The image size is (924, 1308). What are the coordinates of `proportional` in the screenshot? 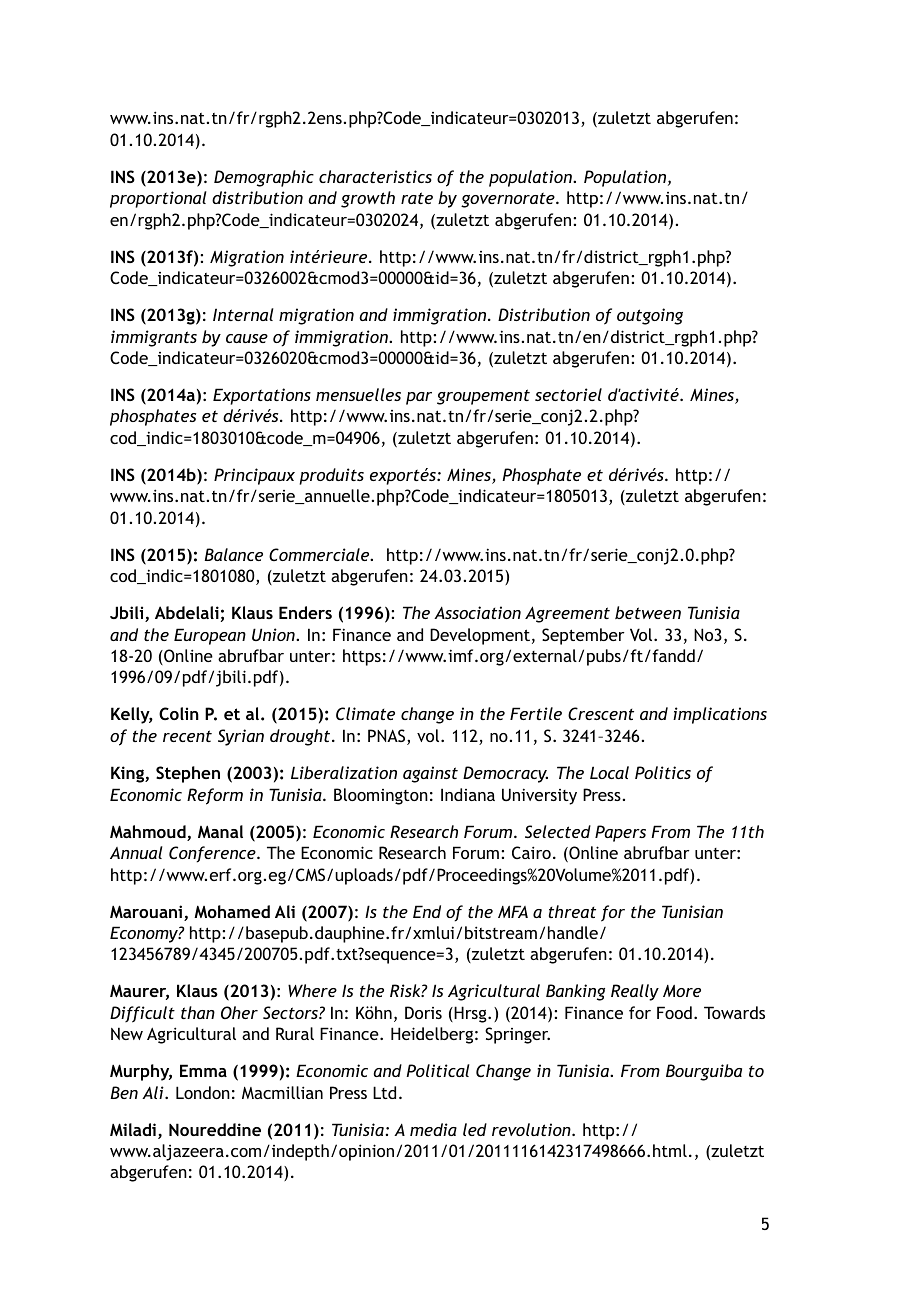 It's located at (158, 199).
